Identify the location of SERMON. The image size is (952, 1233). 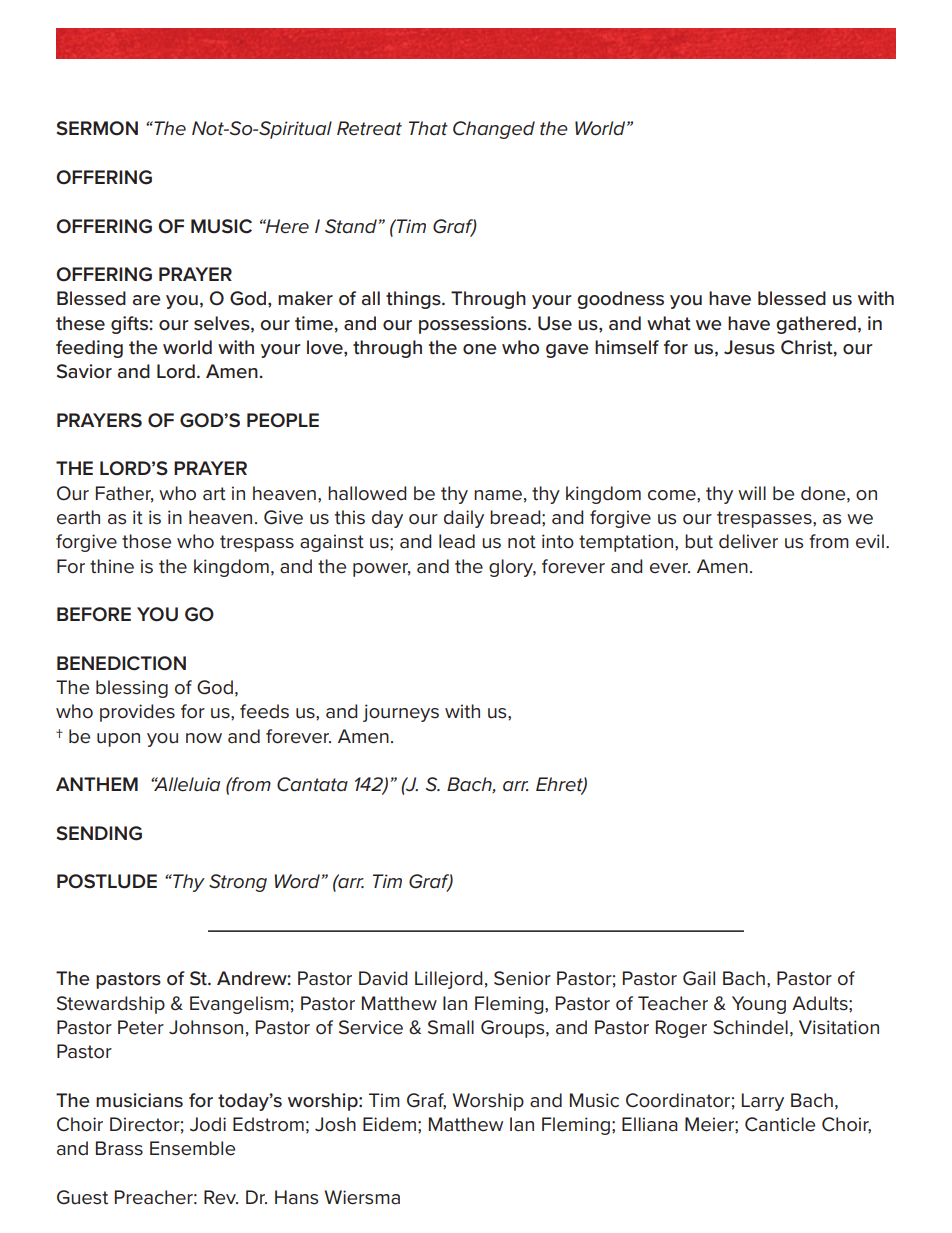
(97, 128).
